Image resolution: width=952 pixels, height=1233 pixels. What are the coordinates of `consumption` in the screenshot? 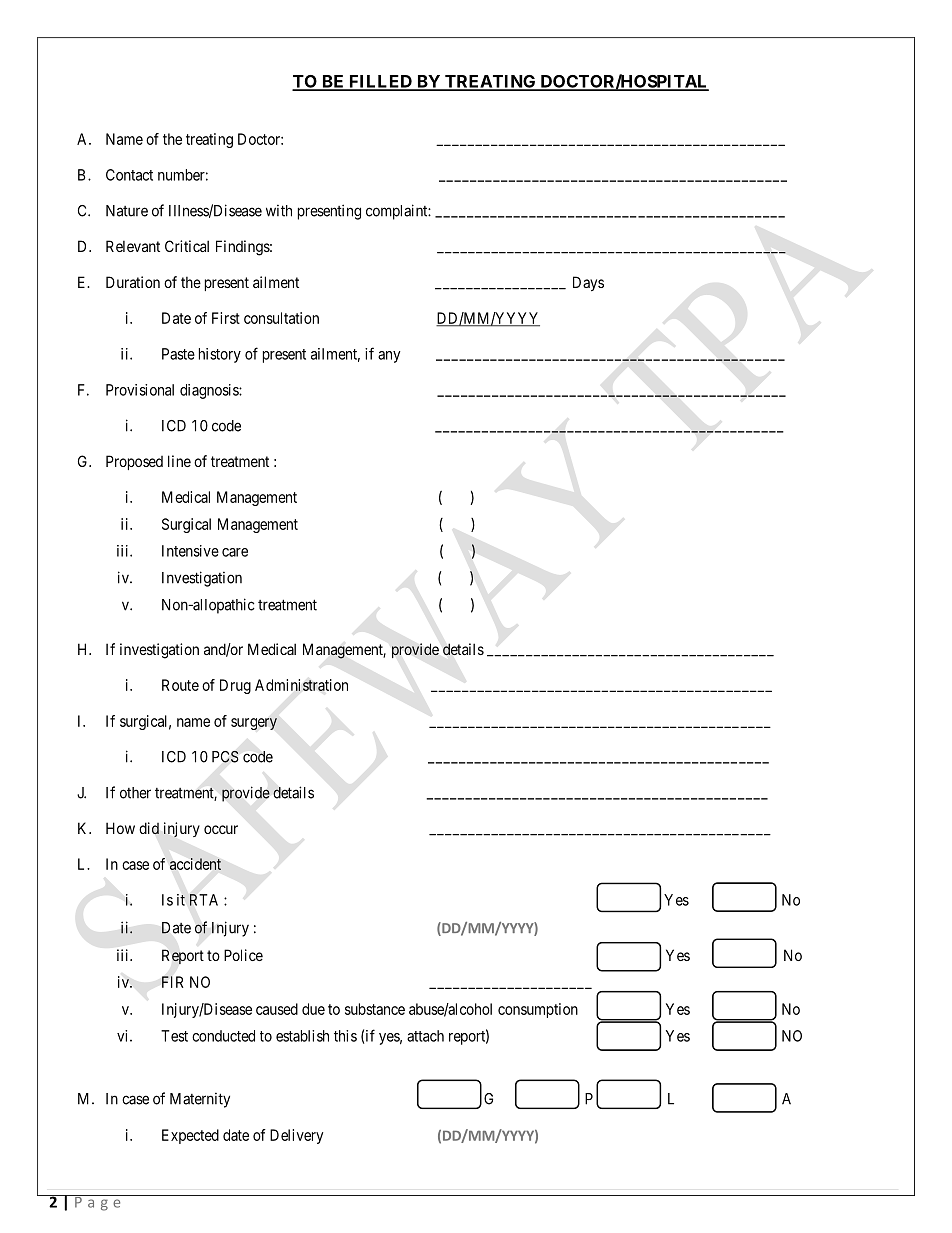 It's located at (538, 1010).
